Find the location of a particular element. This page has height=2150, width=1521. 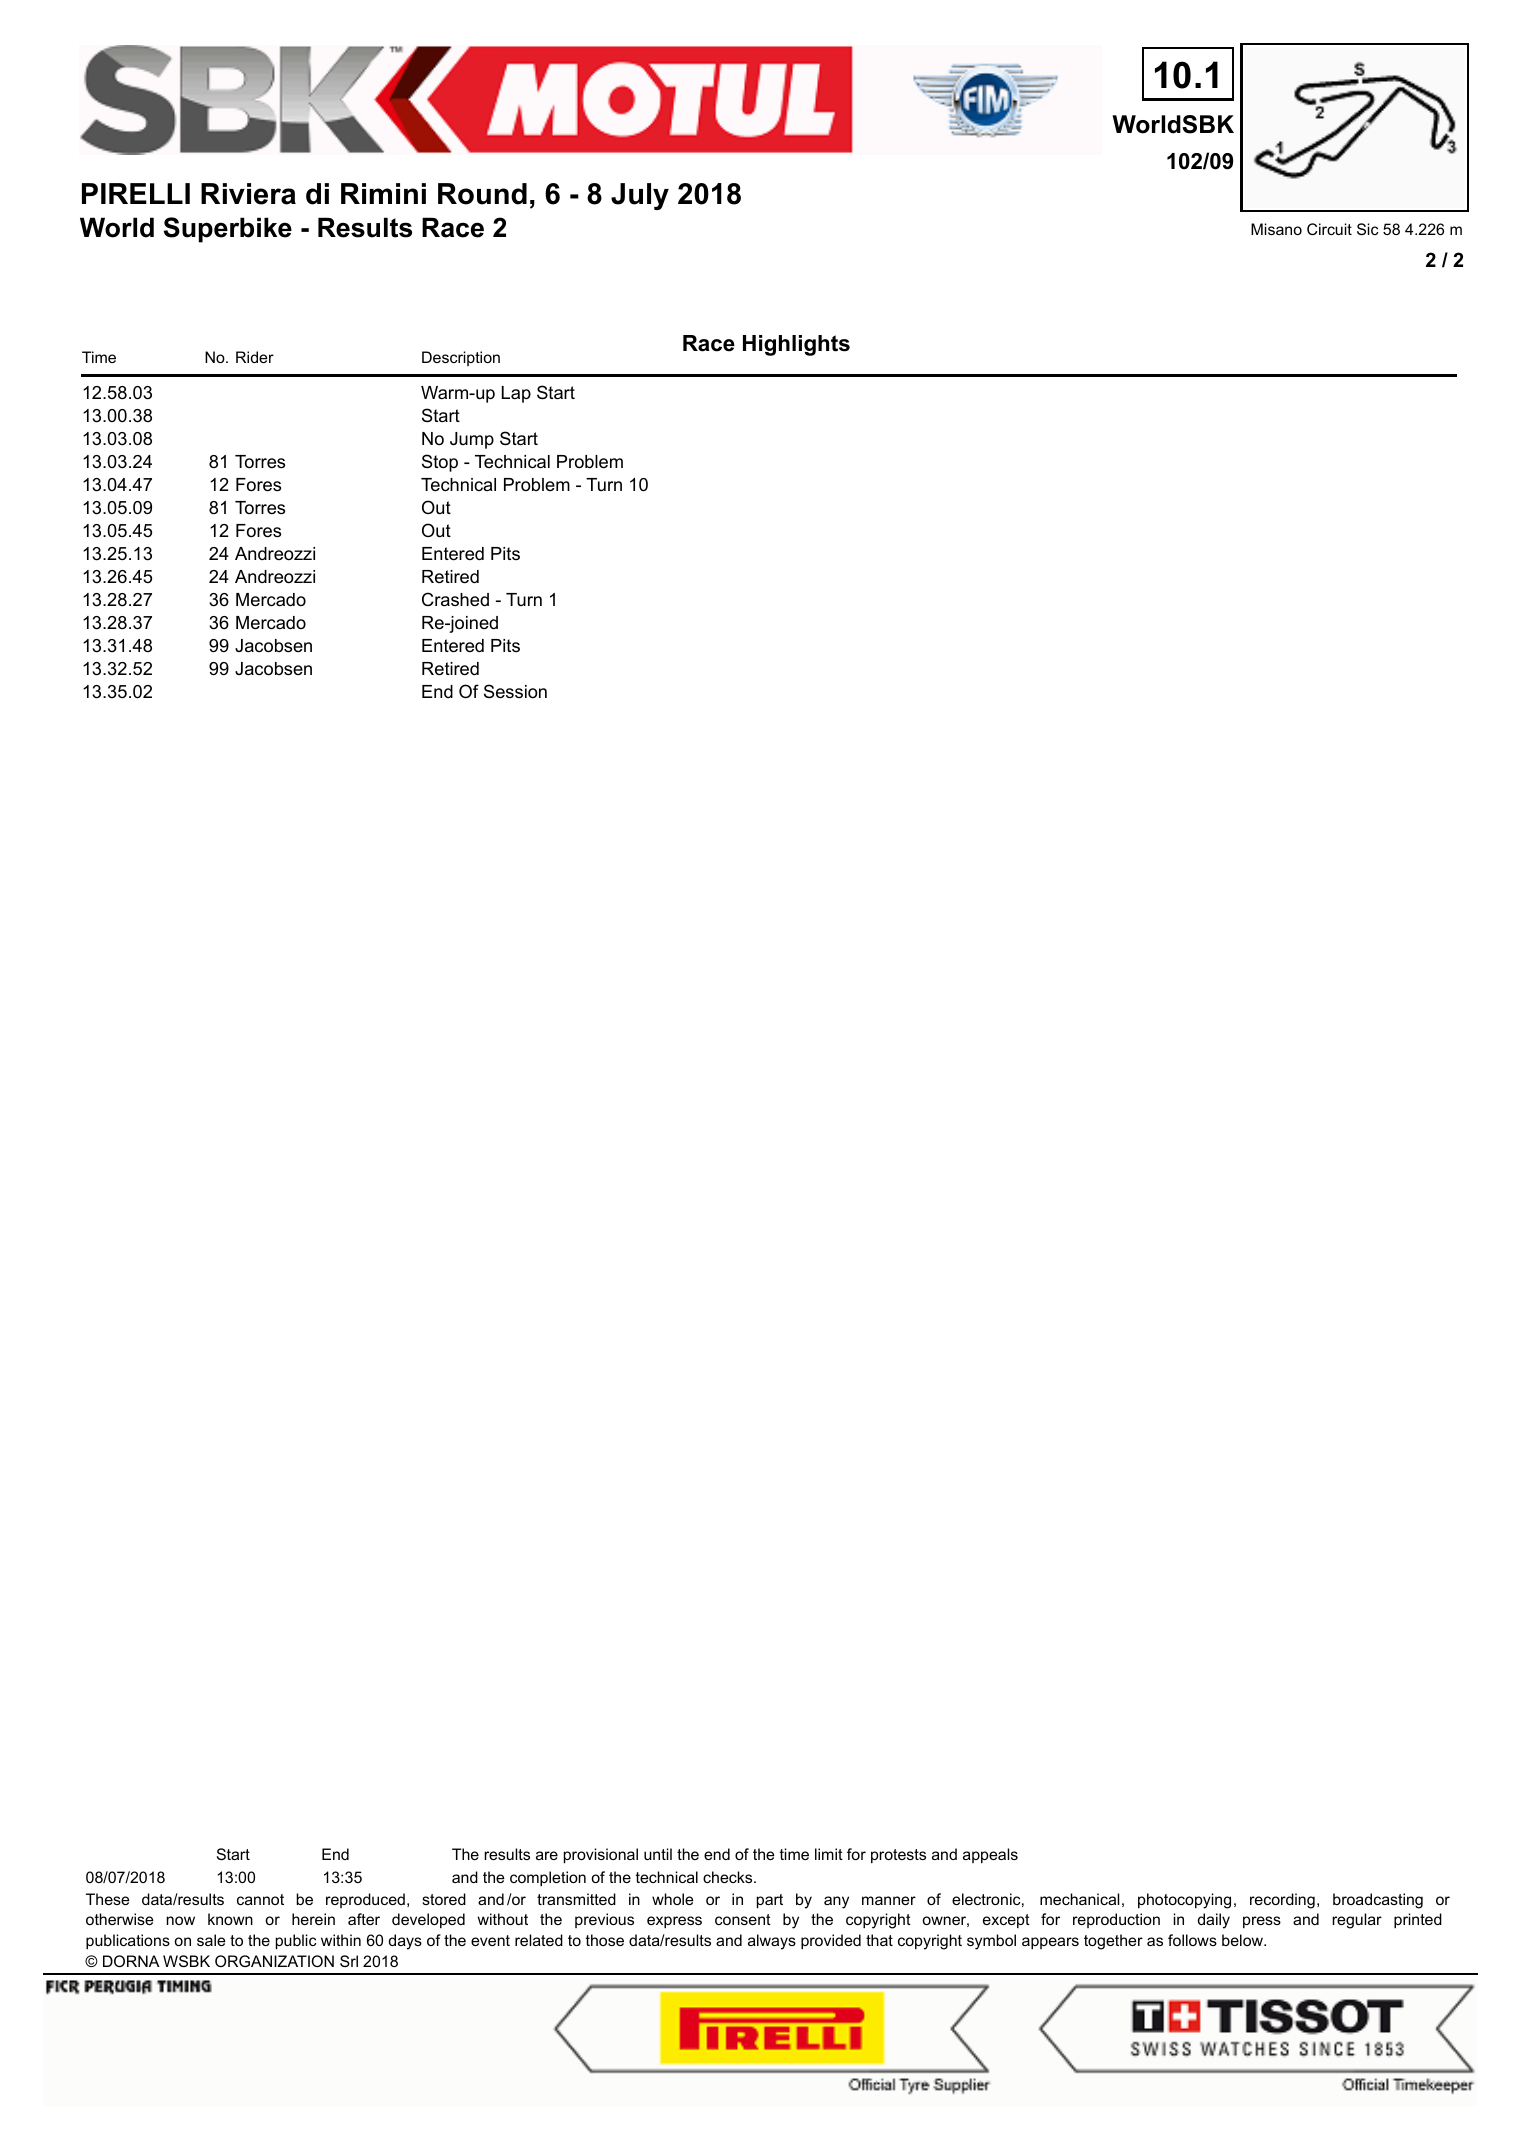

limit is located at coordinates (829, 1854).
